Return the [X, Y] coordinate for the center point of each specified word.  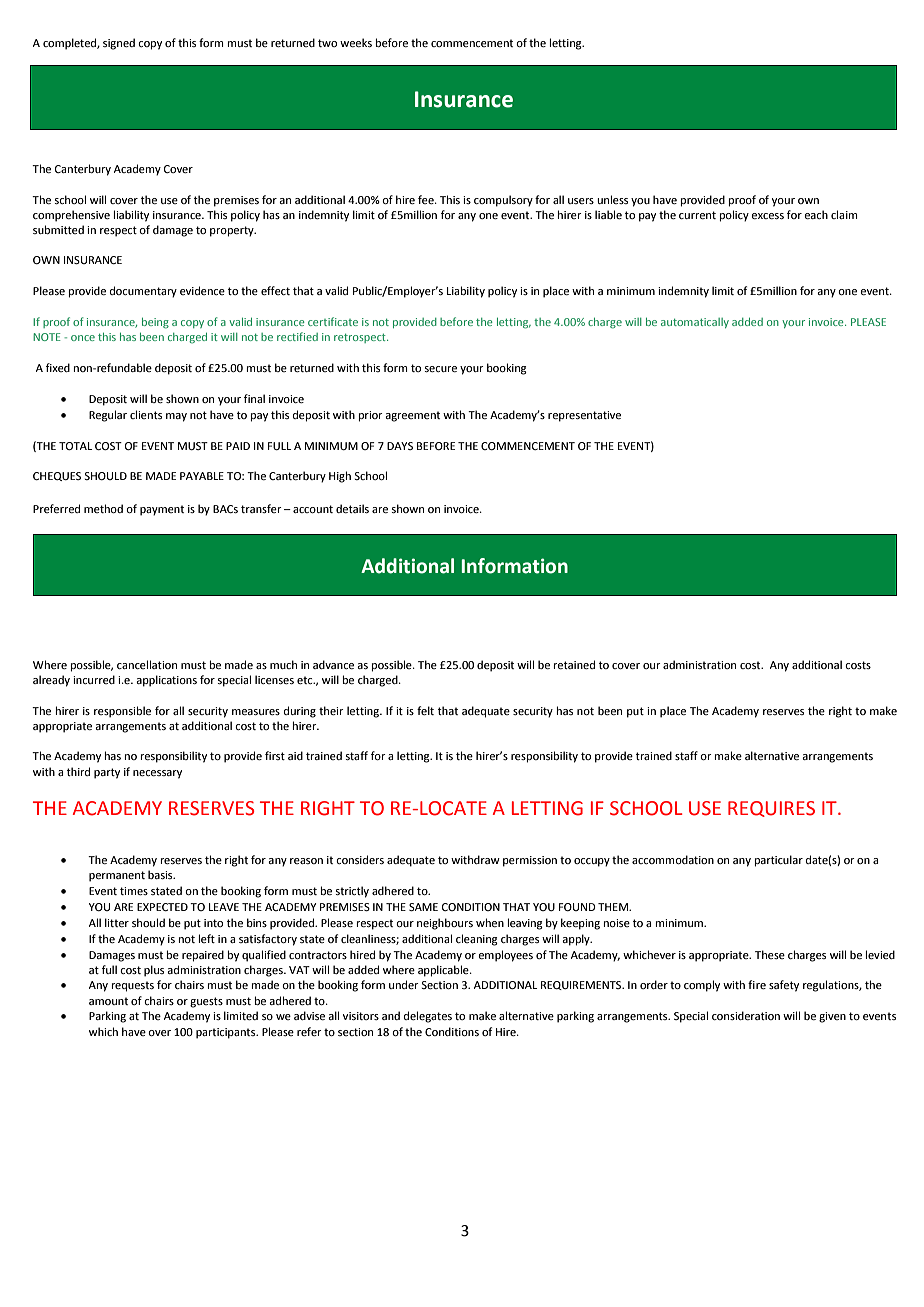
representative [584, 416]
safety [784, 986]
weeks [356, 42]
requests [133, 986]
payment [162, 510]
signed [119, 44]
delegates [428, 1017]
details [352, 508]
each [816, 214]
